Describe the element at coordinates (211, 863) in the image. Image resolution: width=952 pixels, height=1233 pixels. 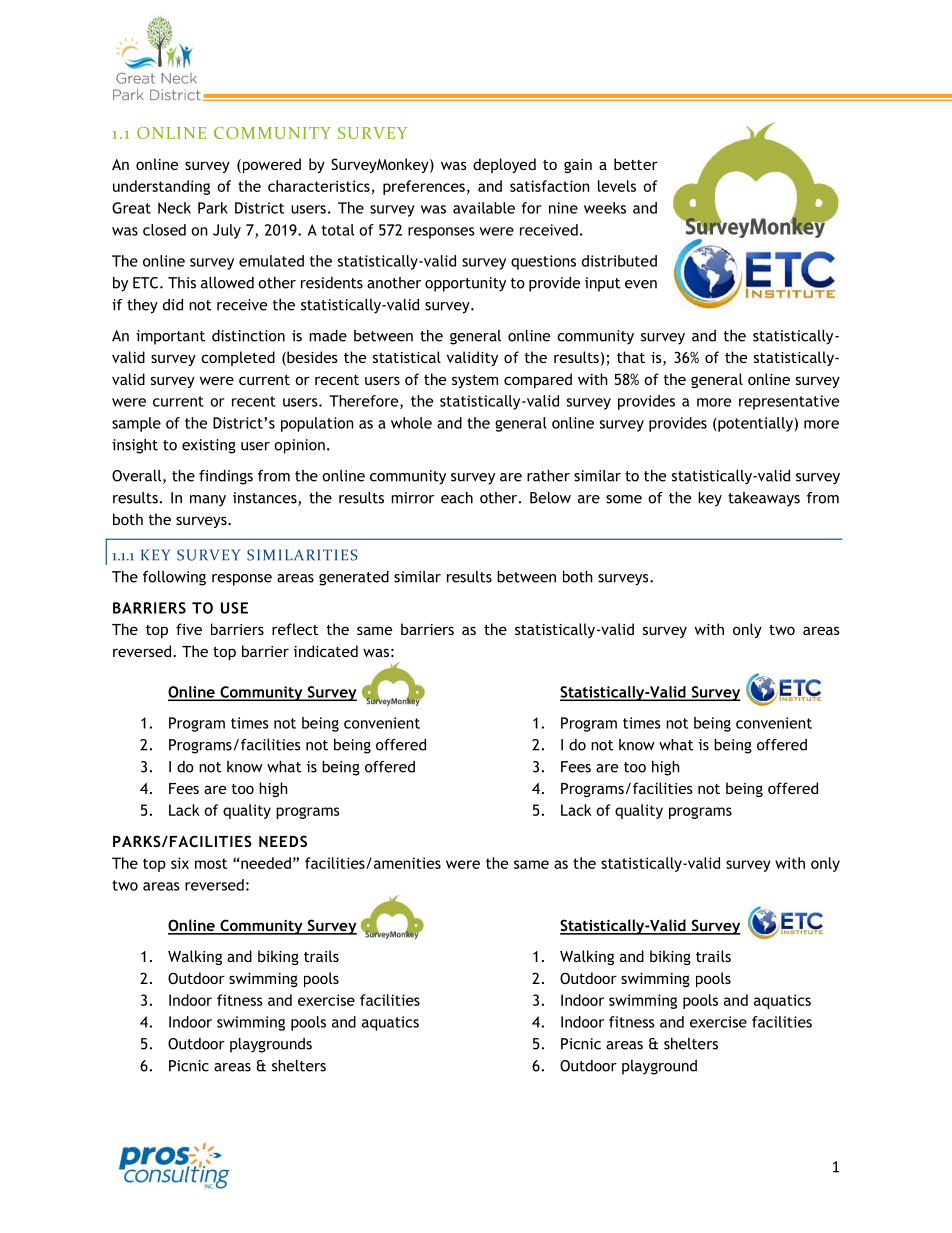
I see `most` at that location.
